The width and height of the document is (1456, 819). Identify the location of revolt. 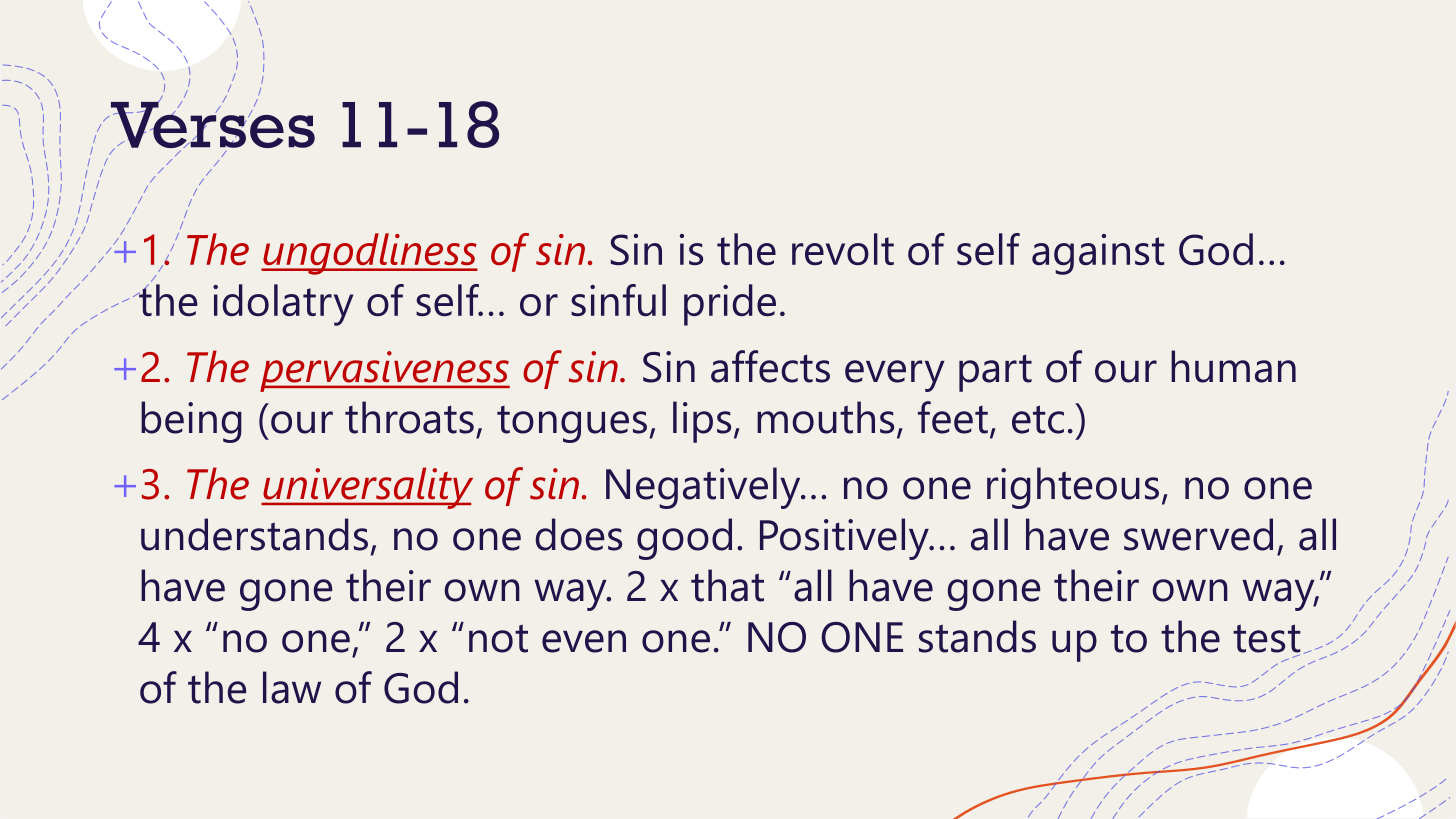
(843, 249).
